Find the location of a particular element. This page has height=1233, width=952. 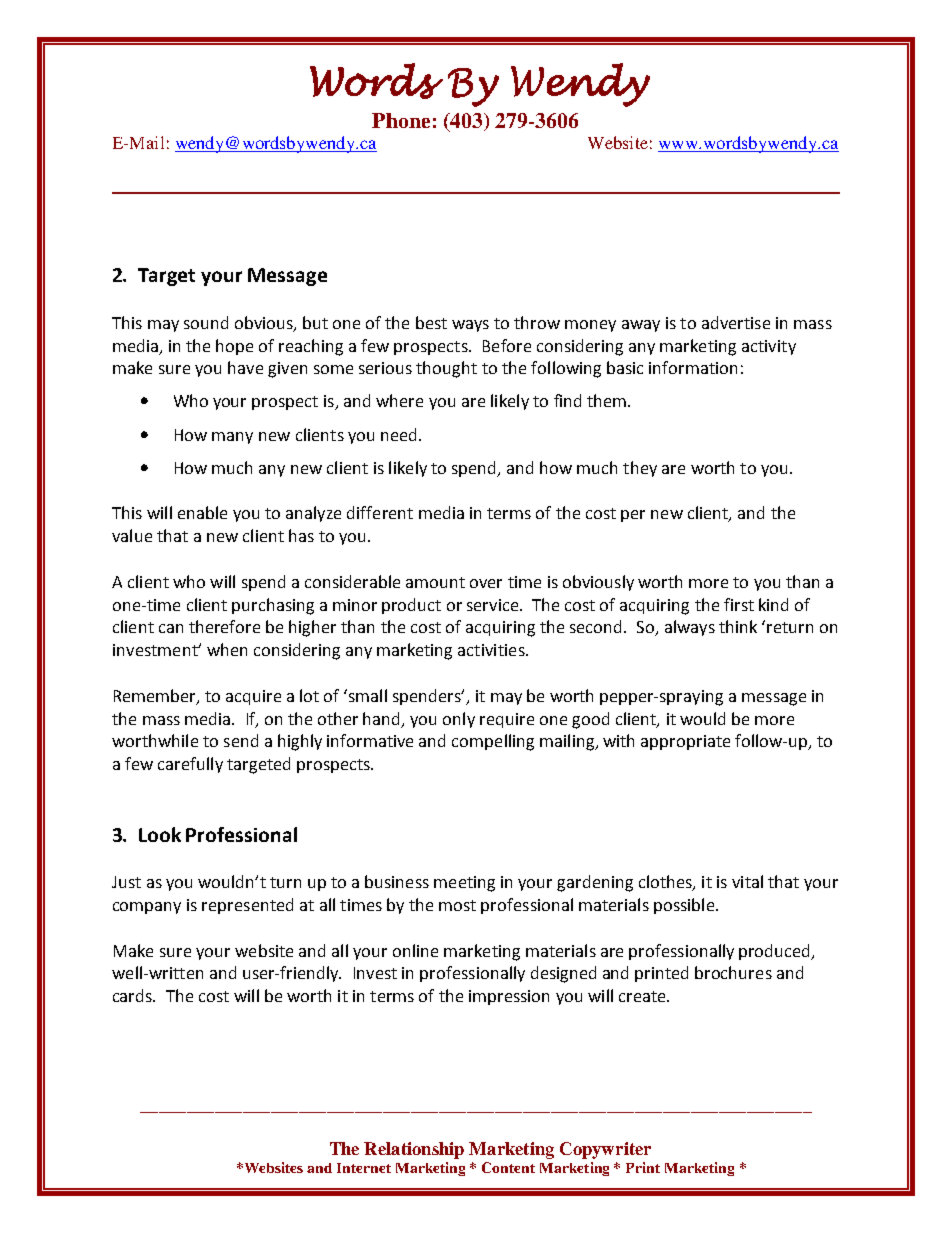

best is located at coordinates (431, 322).
